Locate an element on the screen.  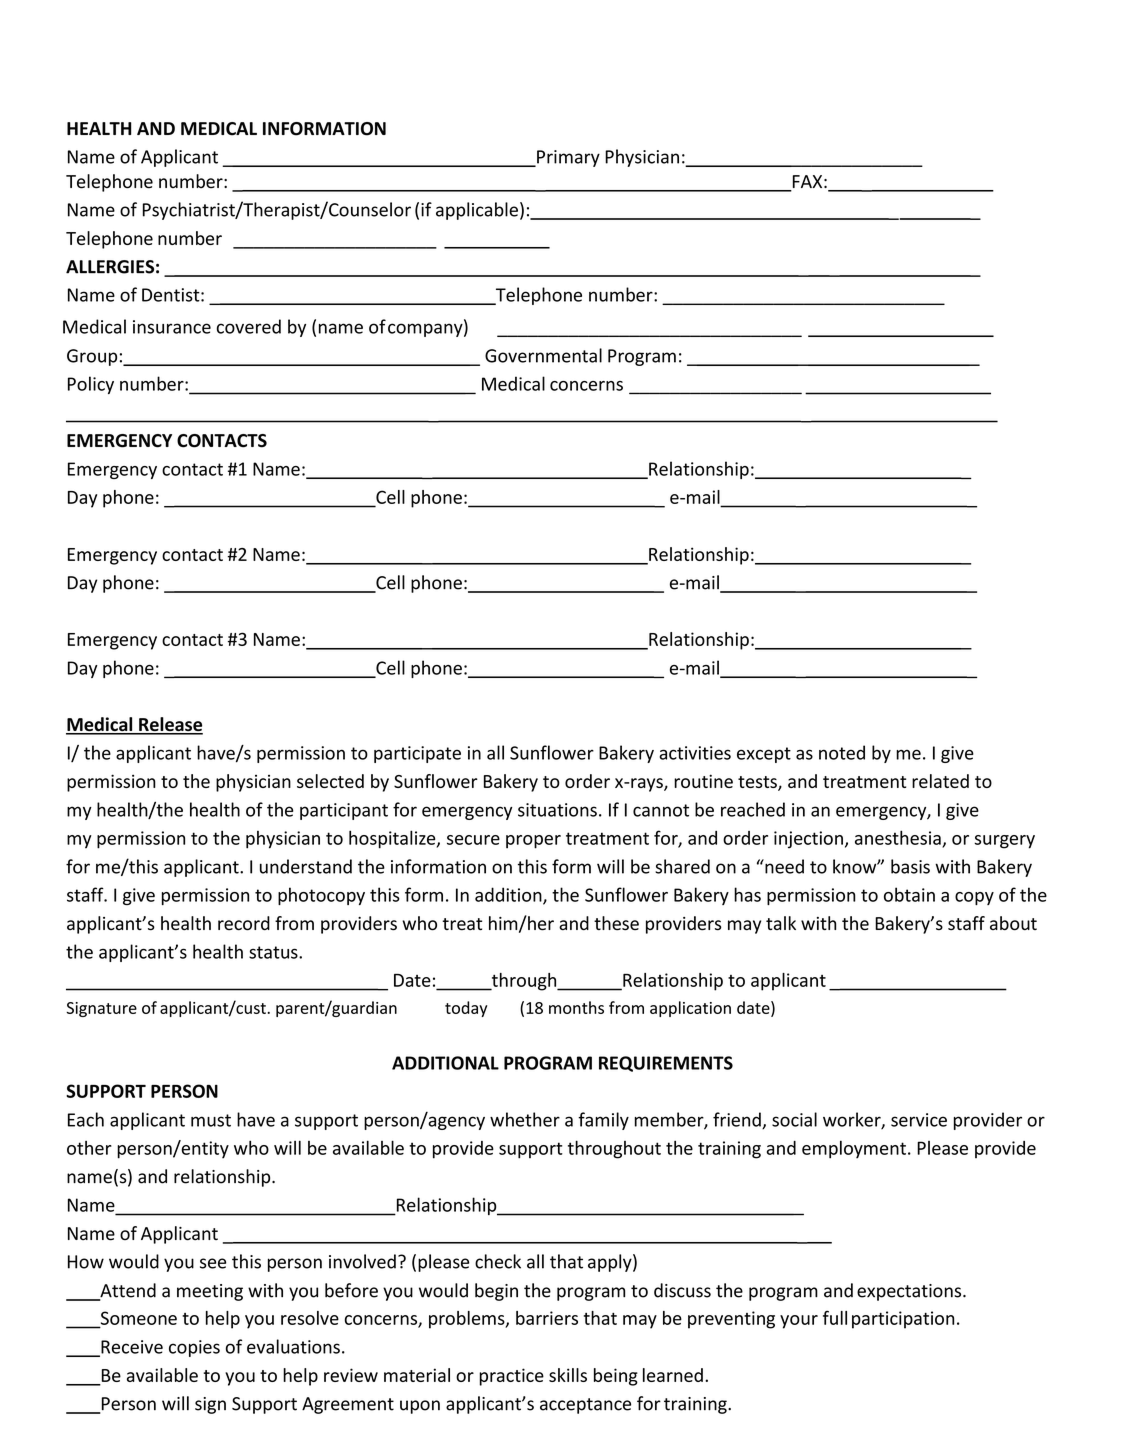
Primary is located at coordinates (567, 158).
